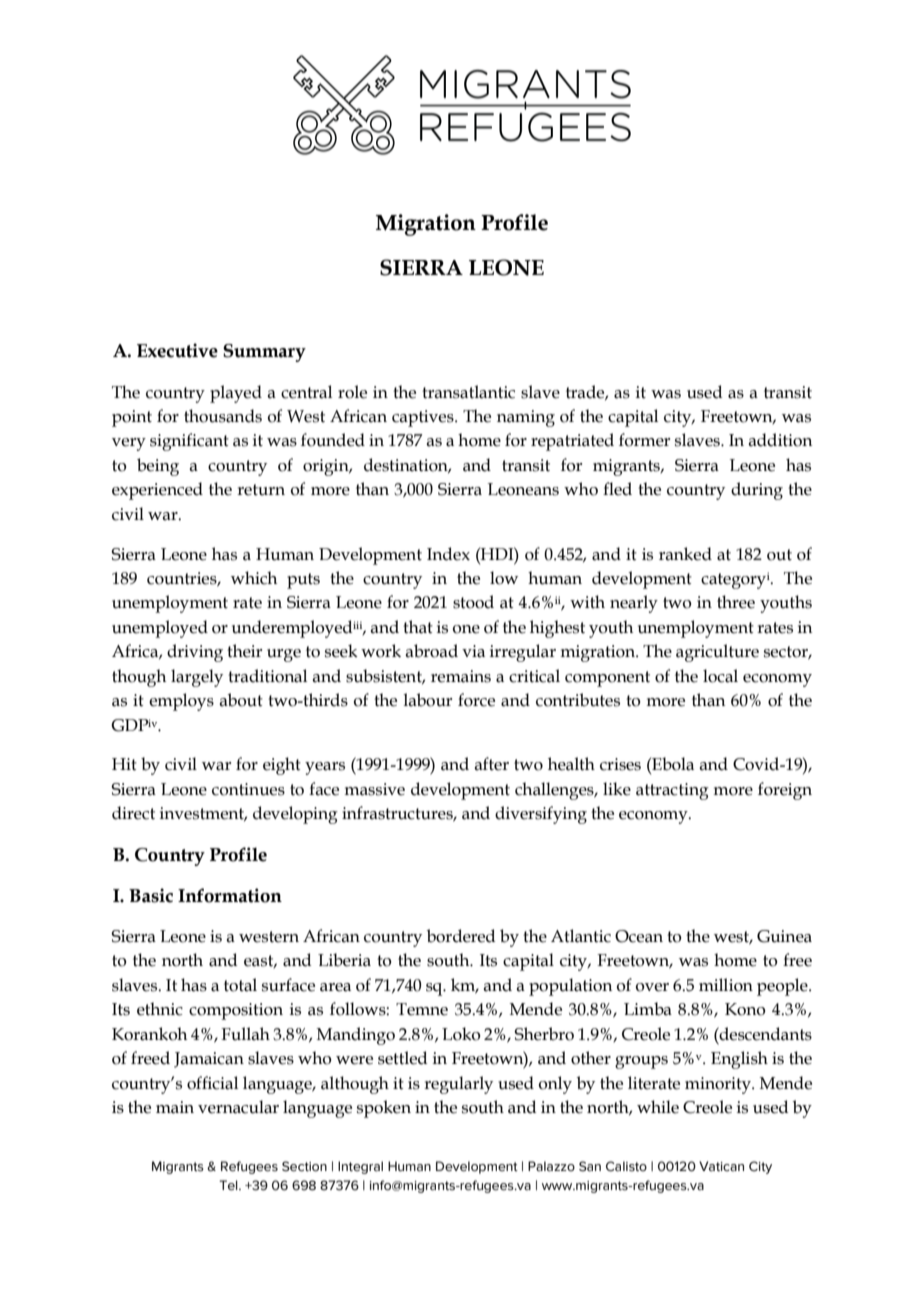 The image size is (924, 1308). Describe the element at coordinates (726, 985) in the screenshot. I see `million` at that location.
